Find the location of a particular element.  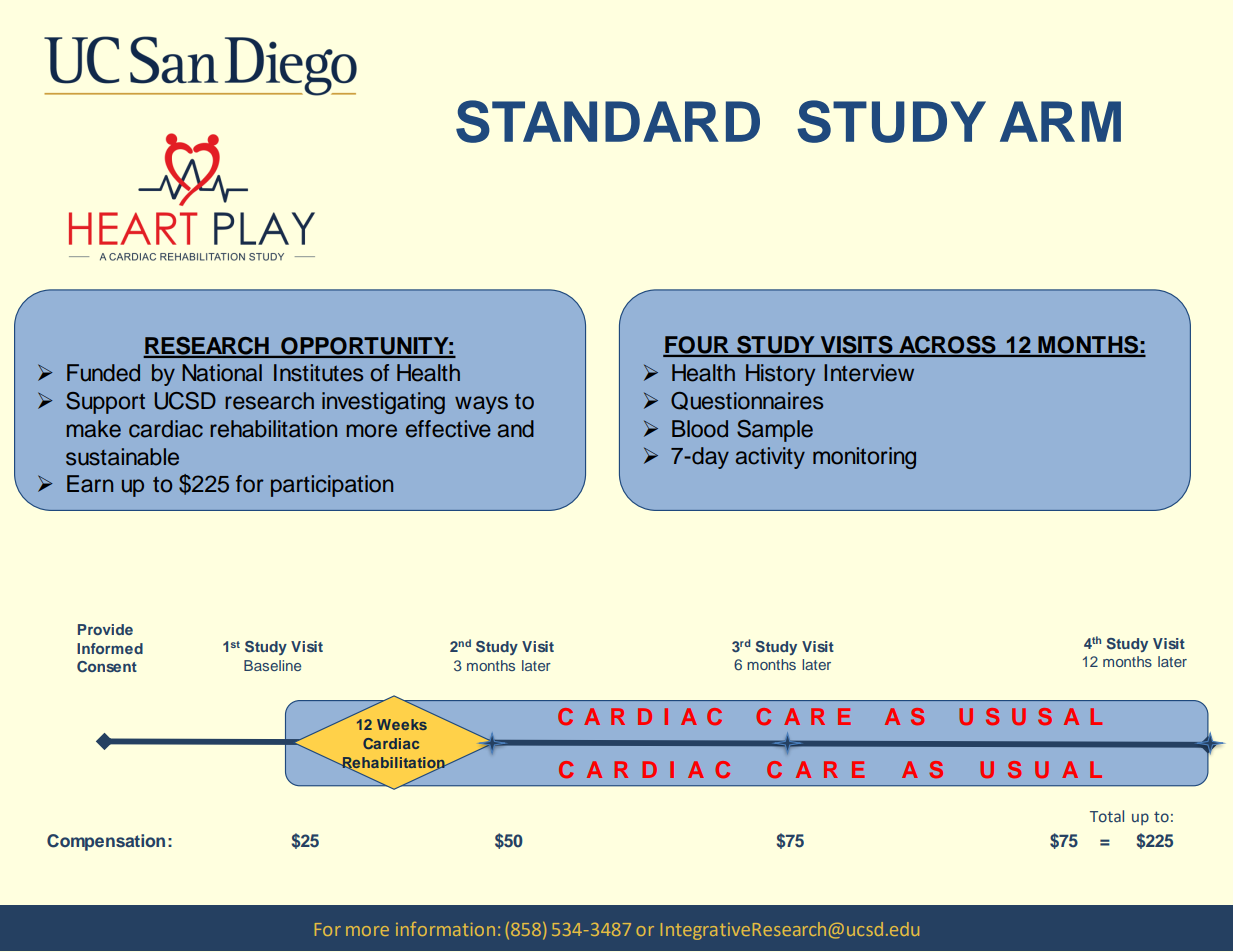

participation is located at coordinates (332, 486).
